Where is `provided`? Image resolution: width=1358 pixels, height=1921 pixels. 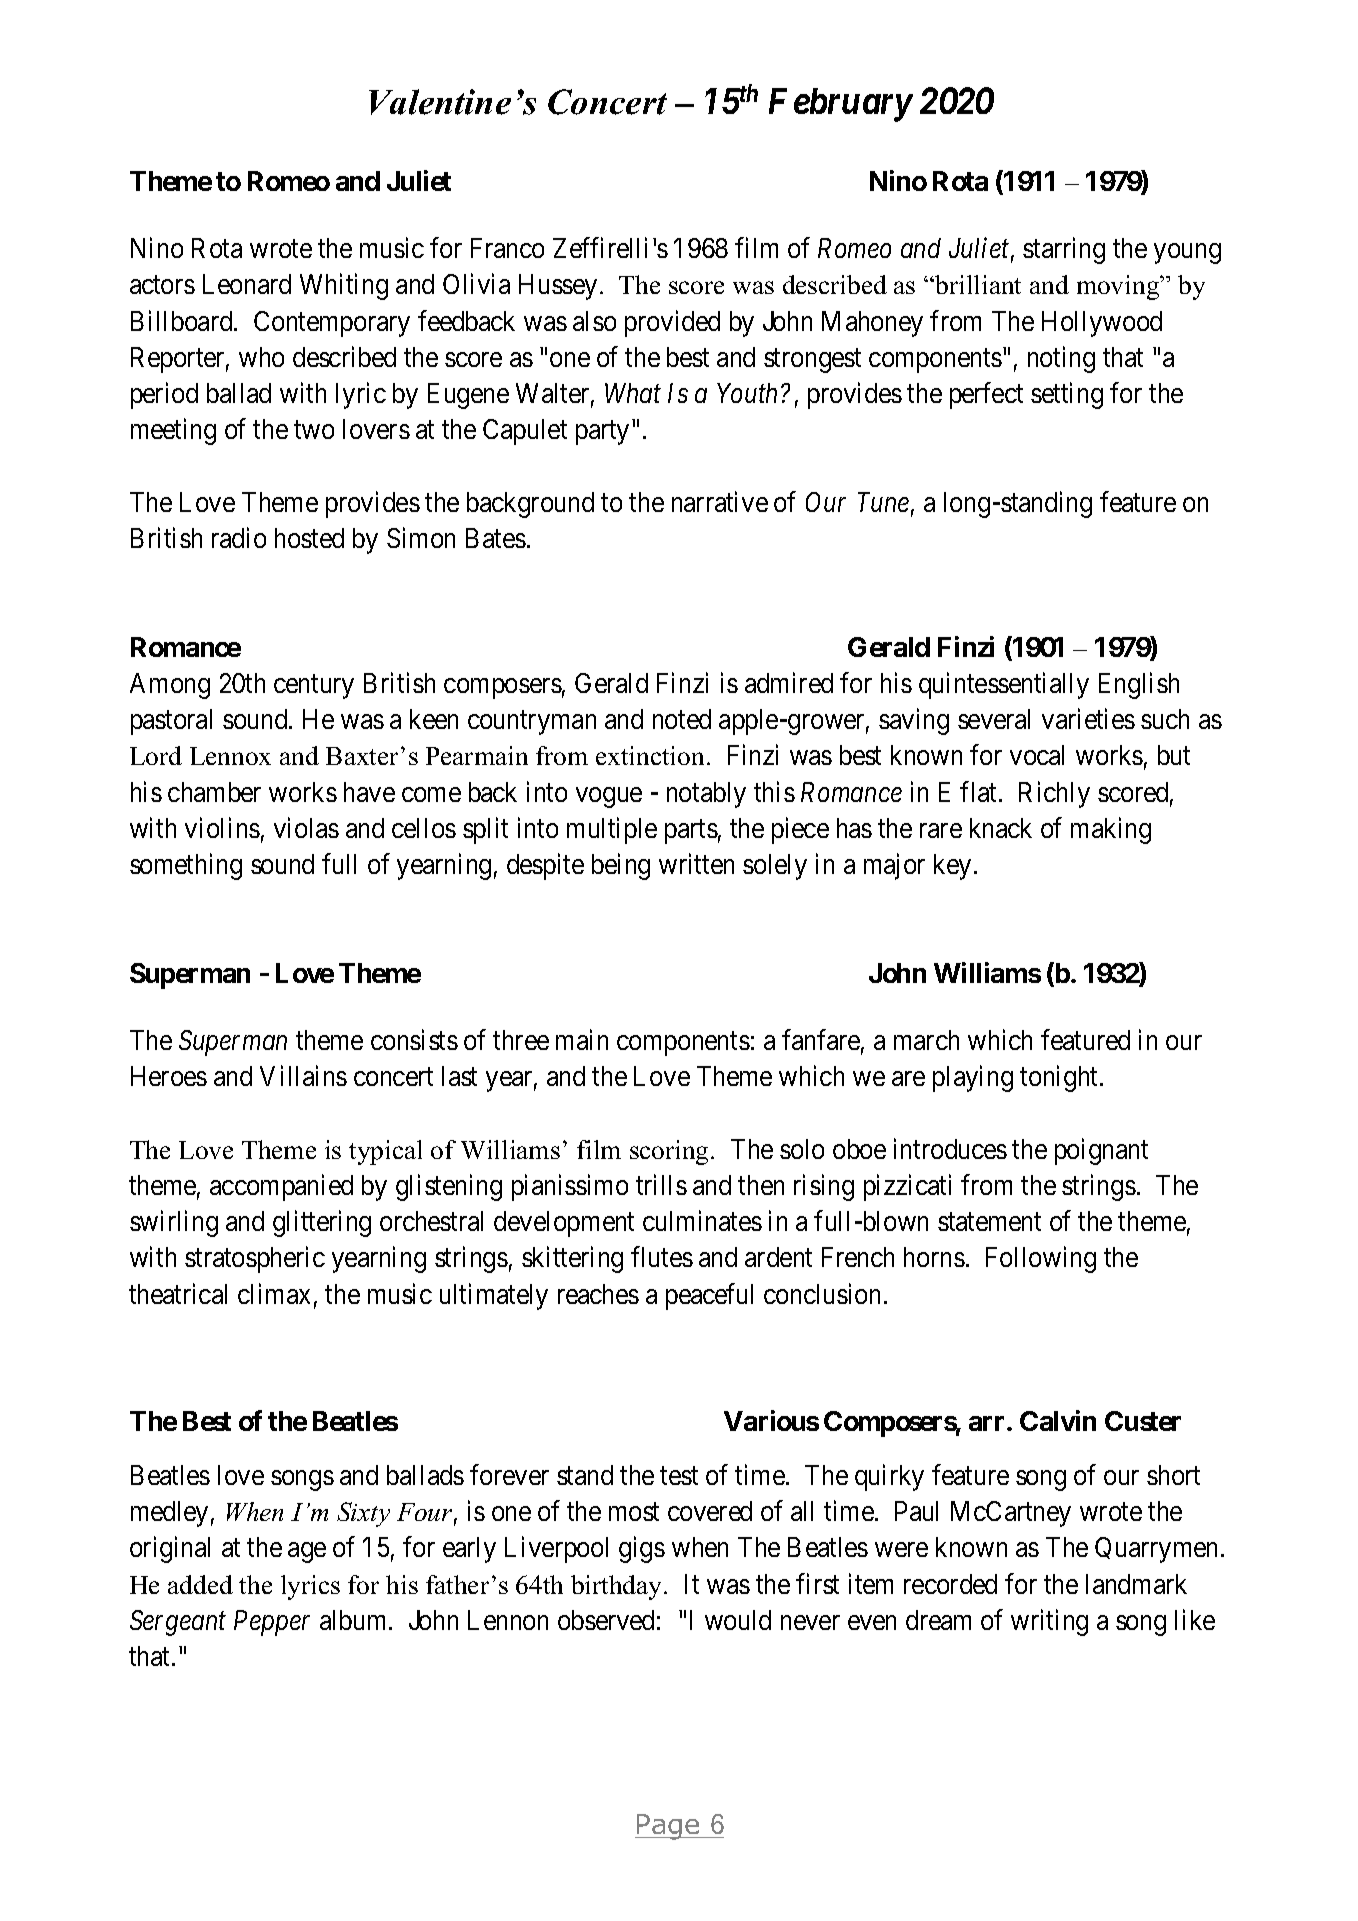
provided is located at coordinates (672, 323).
